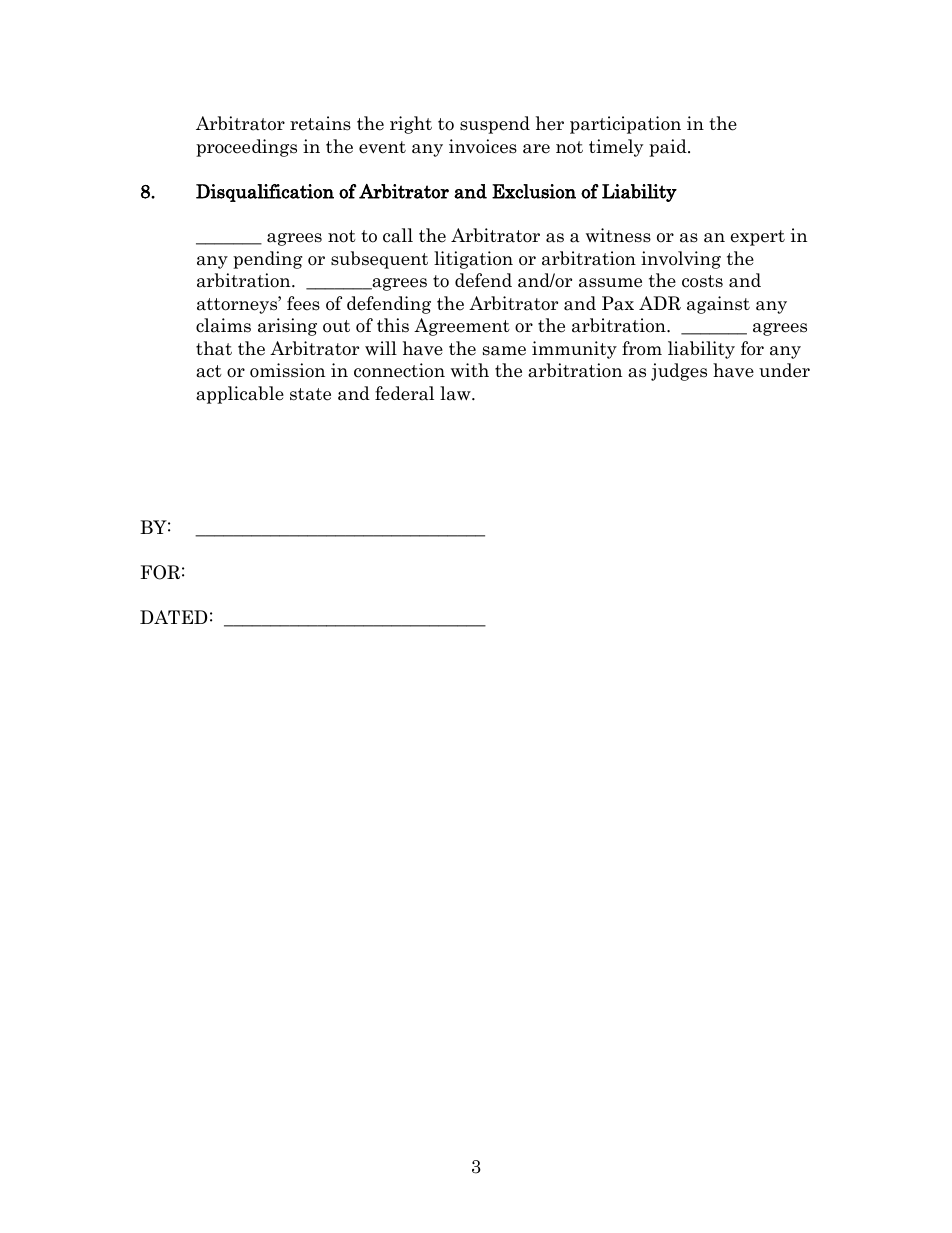  Describe the element at coordinates (483, 146) in the screenshot. I see `invoices` at that location.
